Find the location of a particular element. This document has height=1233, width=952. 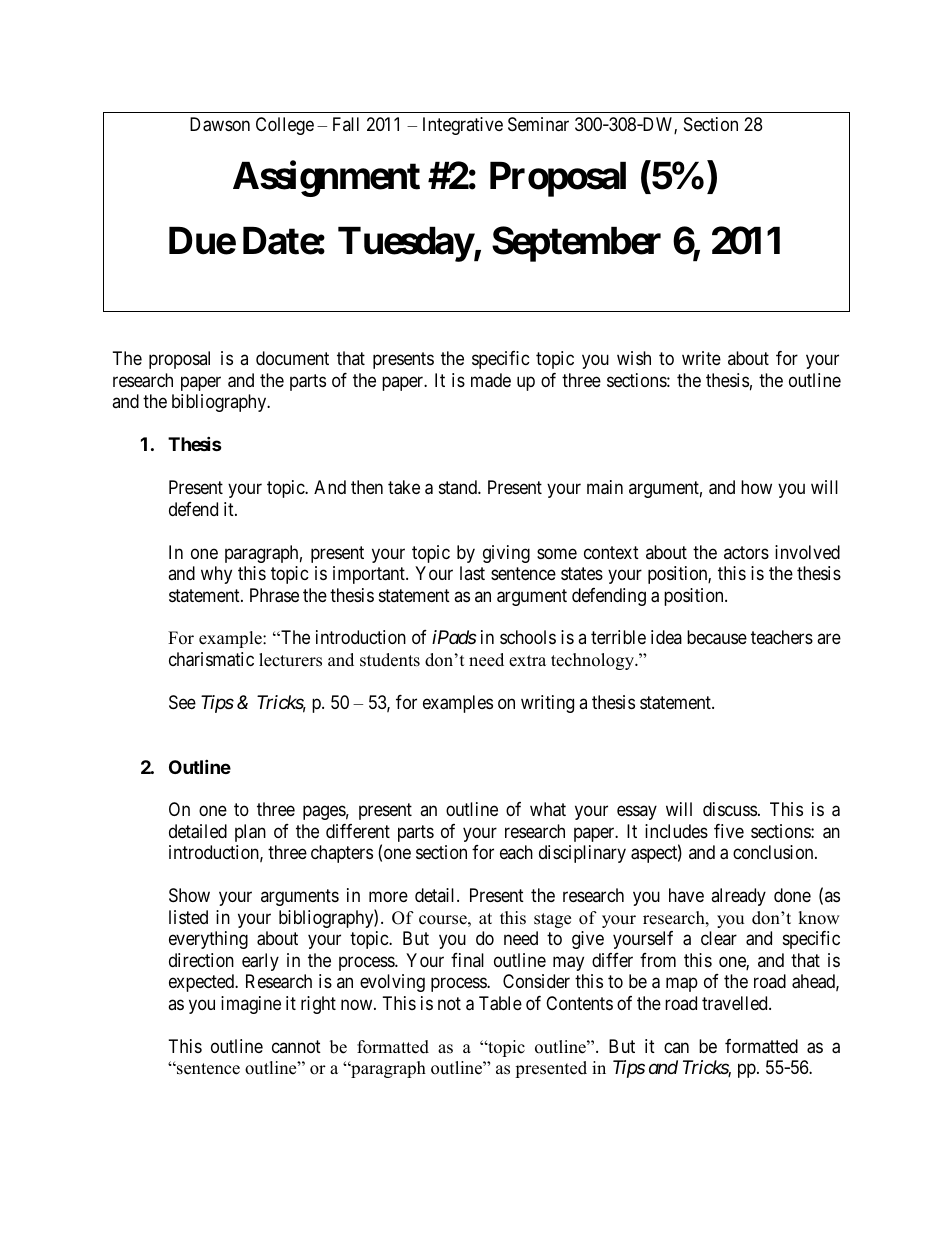

September is located at coordinates (576, 244).
